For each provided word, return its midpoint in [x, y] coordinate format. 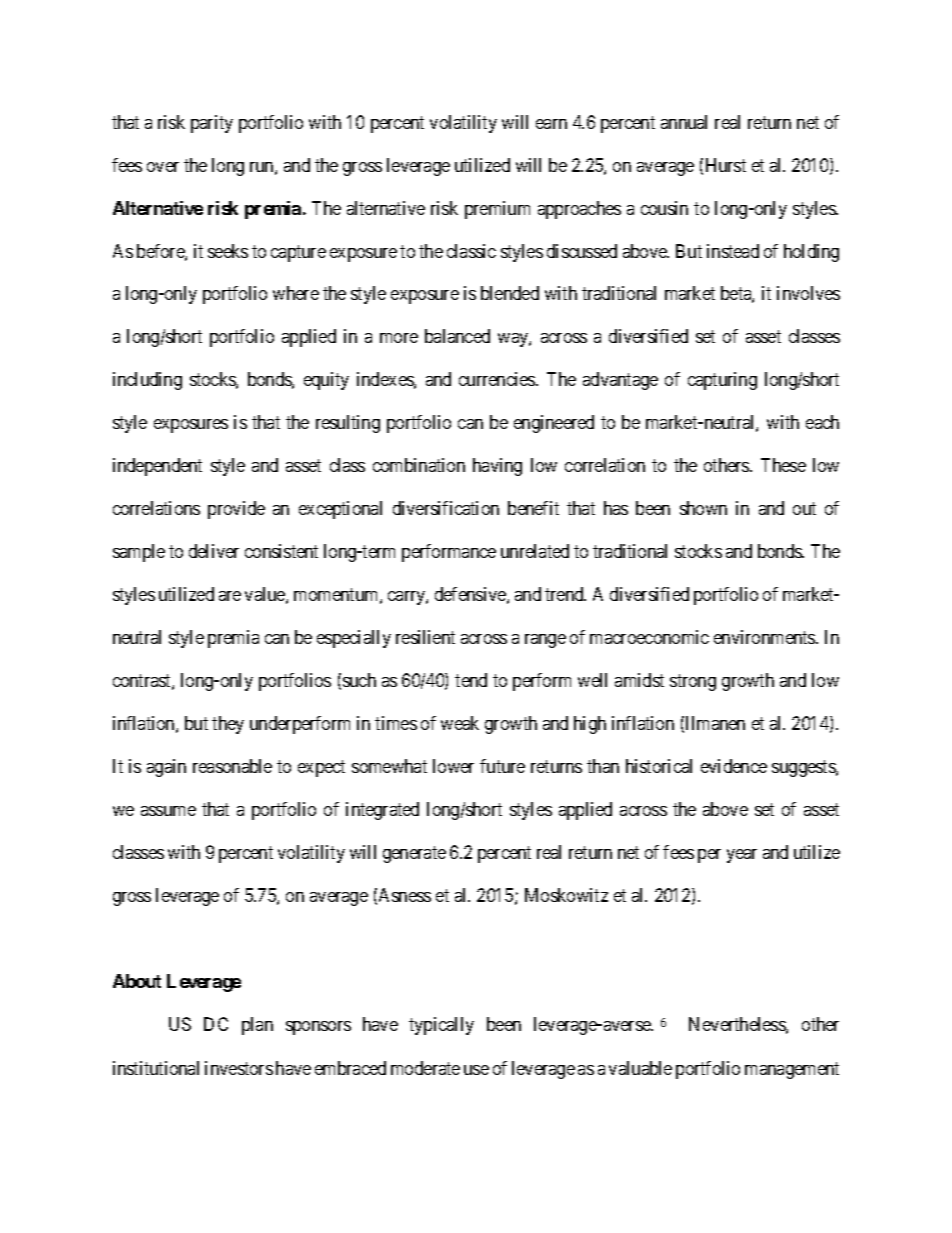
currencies [498, 379]
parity [212, 124]
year [742, 856]
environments [765, 637]
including [147, 381]
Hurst [726, 165]
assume [168, 811]
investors [239, 1068]
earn [551, 124]
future [502, 766]
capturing [722, 381]
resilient [425, 637]
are [230, 596]
